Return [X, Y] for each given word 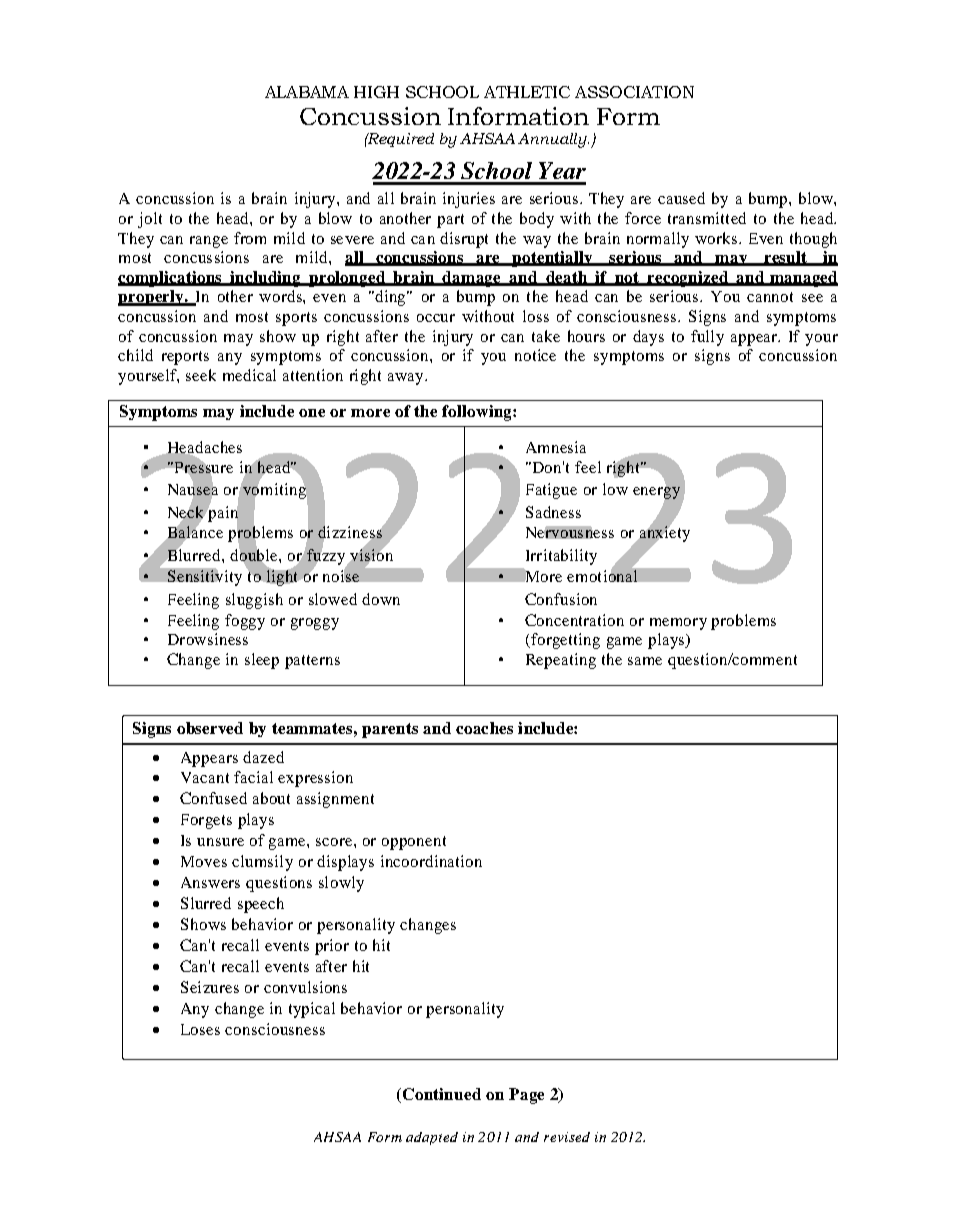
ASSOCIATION [634, 92]
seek [201, 375]
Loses [200, 1029]
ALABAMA [307, 92]
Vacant [205, 777]
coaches [484, 728]
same [645, 661]
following [478, 413]
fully [707, 338]
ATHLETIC [527, 92]
